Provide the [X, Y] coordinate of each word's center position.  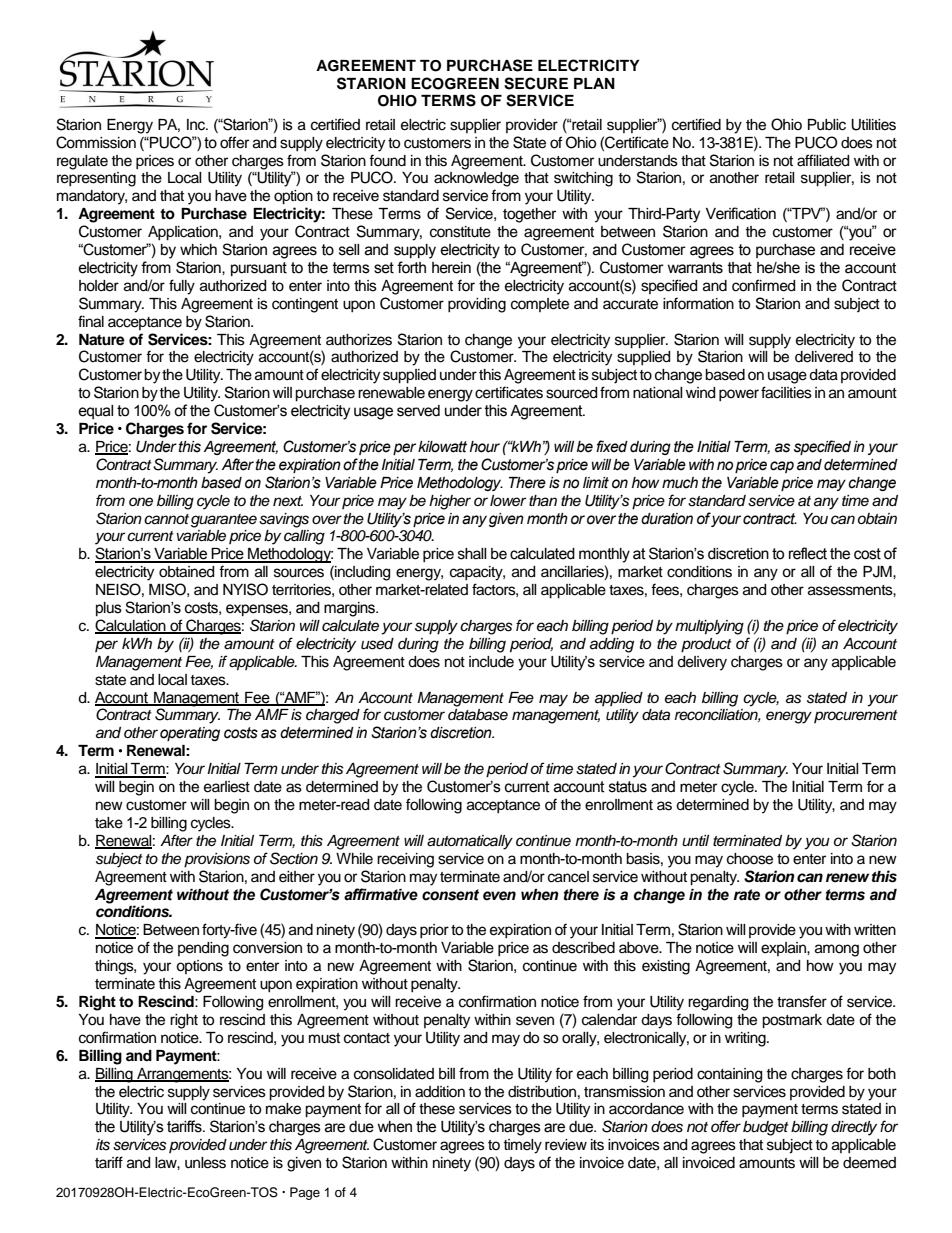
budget [766, 1128]
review [566, 1145]
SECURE [536, 83]
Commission [96, 142]
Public [827, 125]
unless [205, 1163]
